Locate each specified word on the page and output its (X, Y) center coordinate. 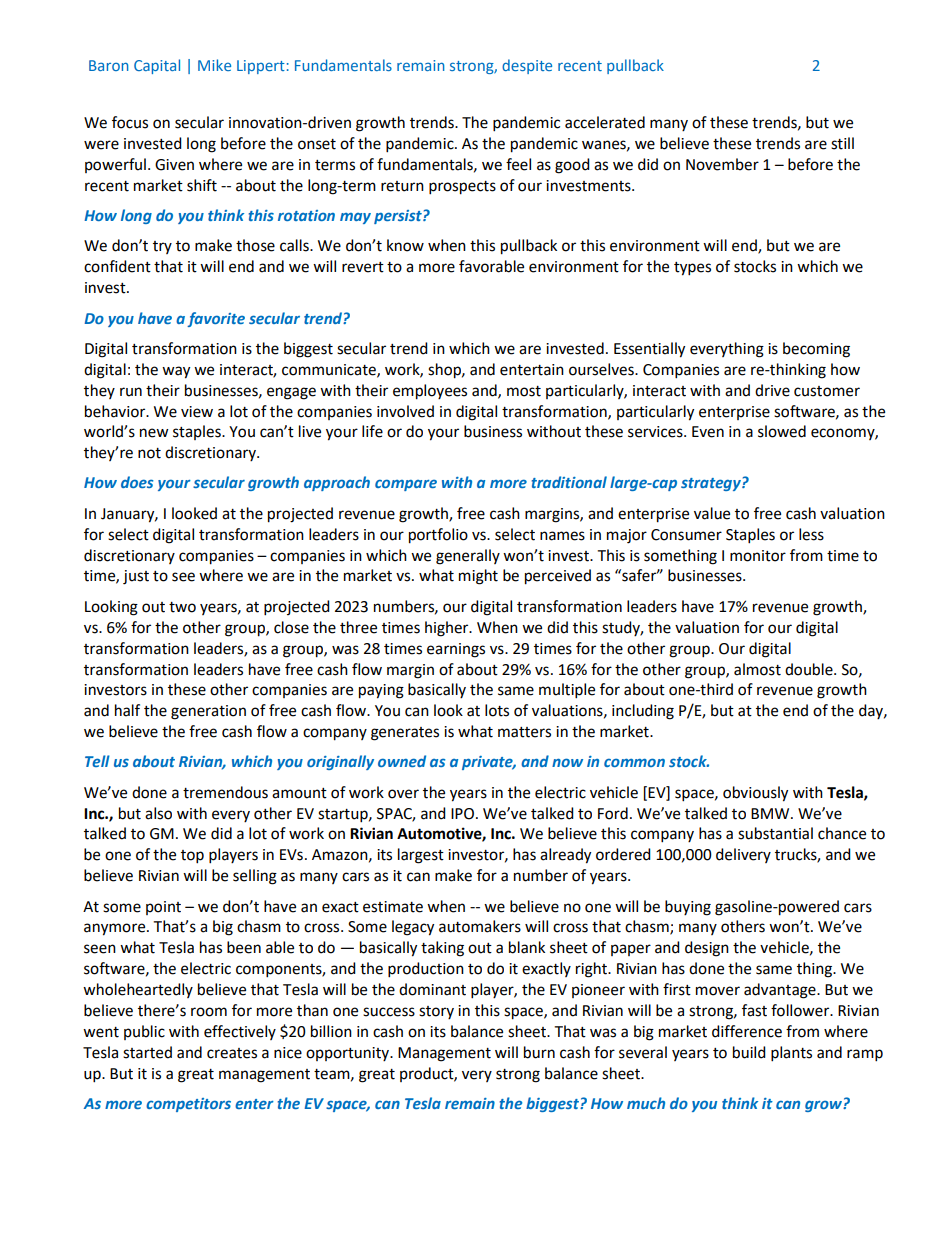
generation (208, 712)
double (810, 669)
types (692, 269)
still (842, 143)
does (137, 482)
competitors (188, 1105)
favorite (216, 319)
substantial (775, 833)
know (405, 245)
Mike (214, 65)
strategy (712, 484)
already (565, 856)
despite (527, 66)
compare (406, 485)
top (192, 857)
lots (497, 710)
